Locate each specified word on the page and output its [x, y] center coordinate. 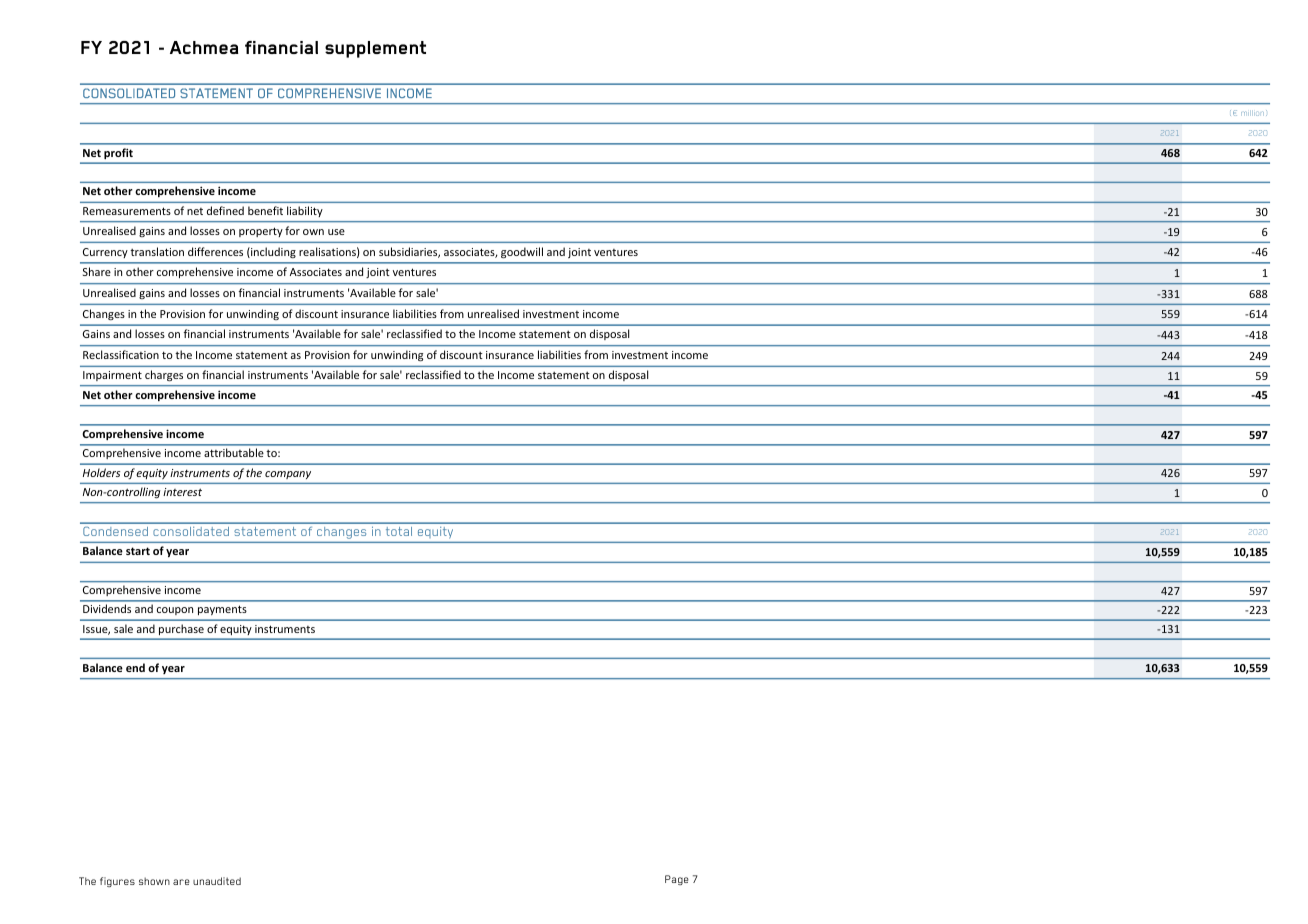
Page [677, 880]
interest [182, 492]
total [399, 531]
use [336, 232]
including [272, 252]
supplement [375, 49]
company [288, 475]
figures [117, 882]
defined [225, 210]
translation [157, 251]
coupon [175, 611]
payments [222, 610]
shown [154, 881]
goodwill [522, 252]
